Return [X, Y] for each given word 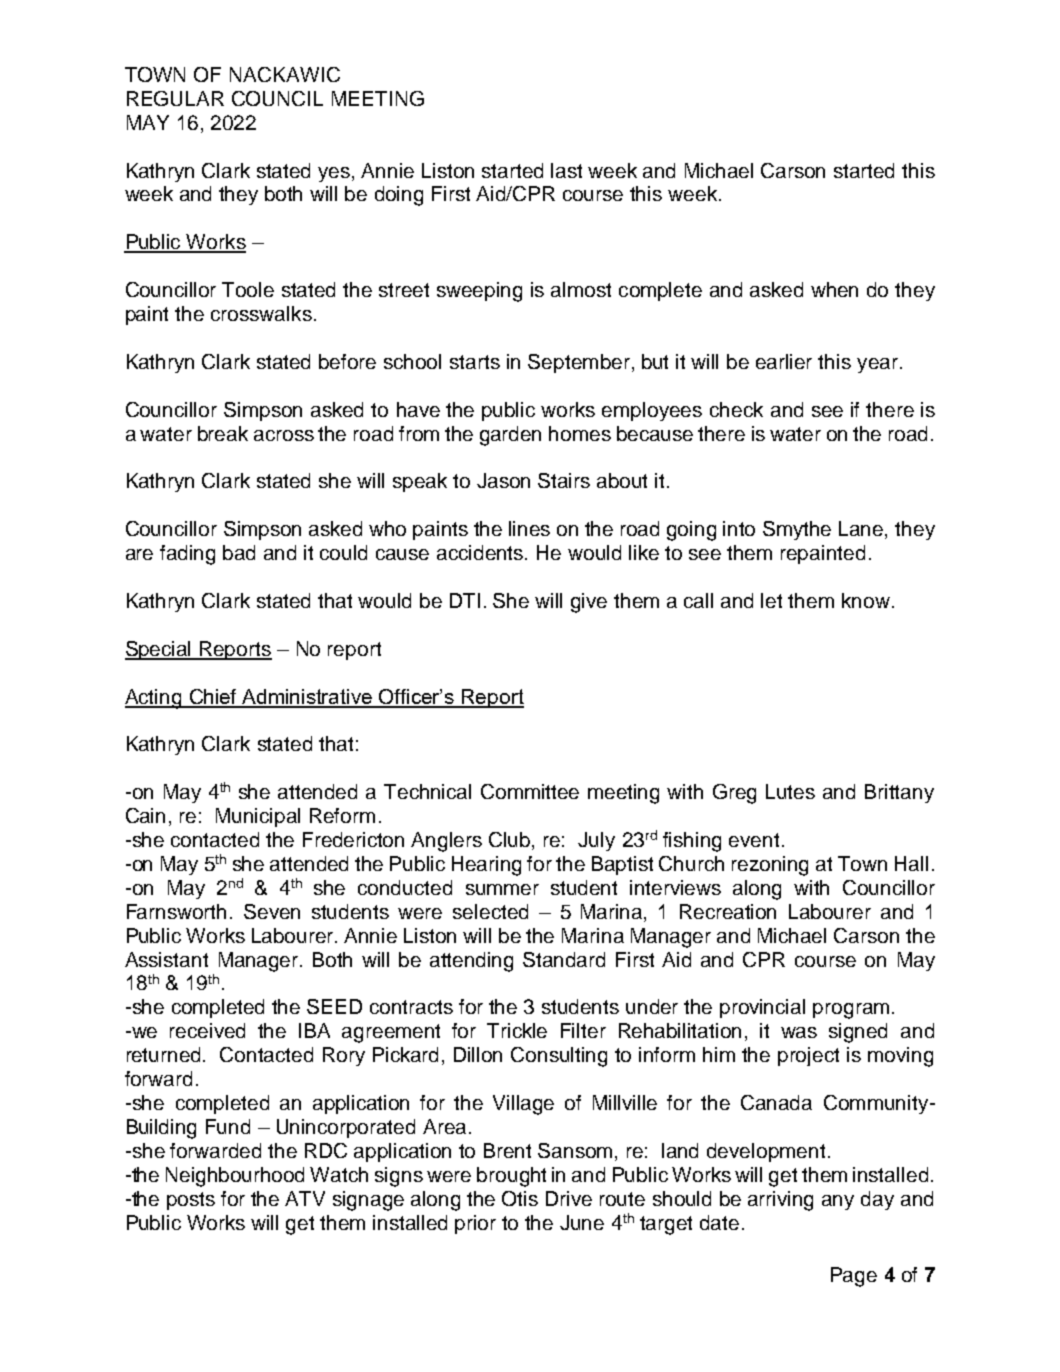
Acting [154, 699]
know [866, 600]
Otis [520, 1198]
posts [191, 1201]
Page [854, 1277]
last [566, 170]
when [834, 289]
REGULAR [175, 98]
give [589, 603]
